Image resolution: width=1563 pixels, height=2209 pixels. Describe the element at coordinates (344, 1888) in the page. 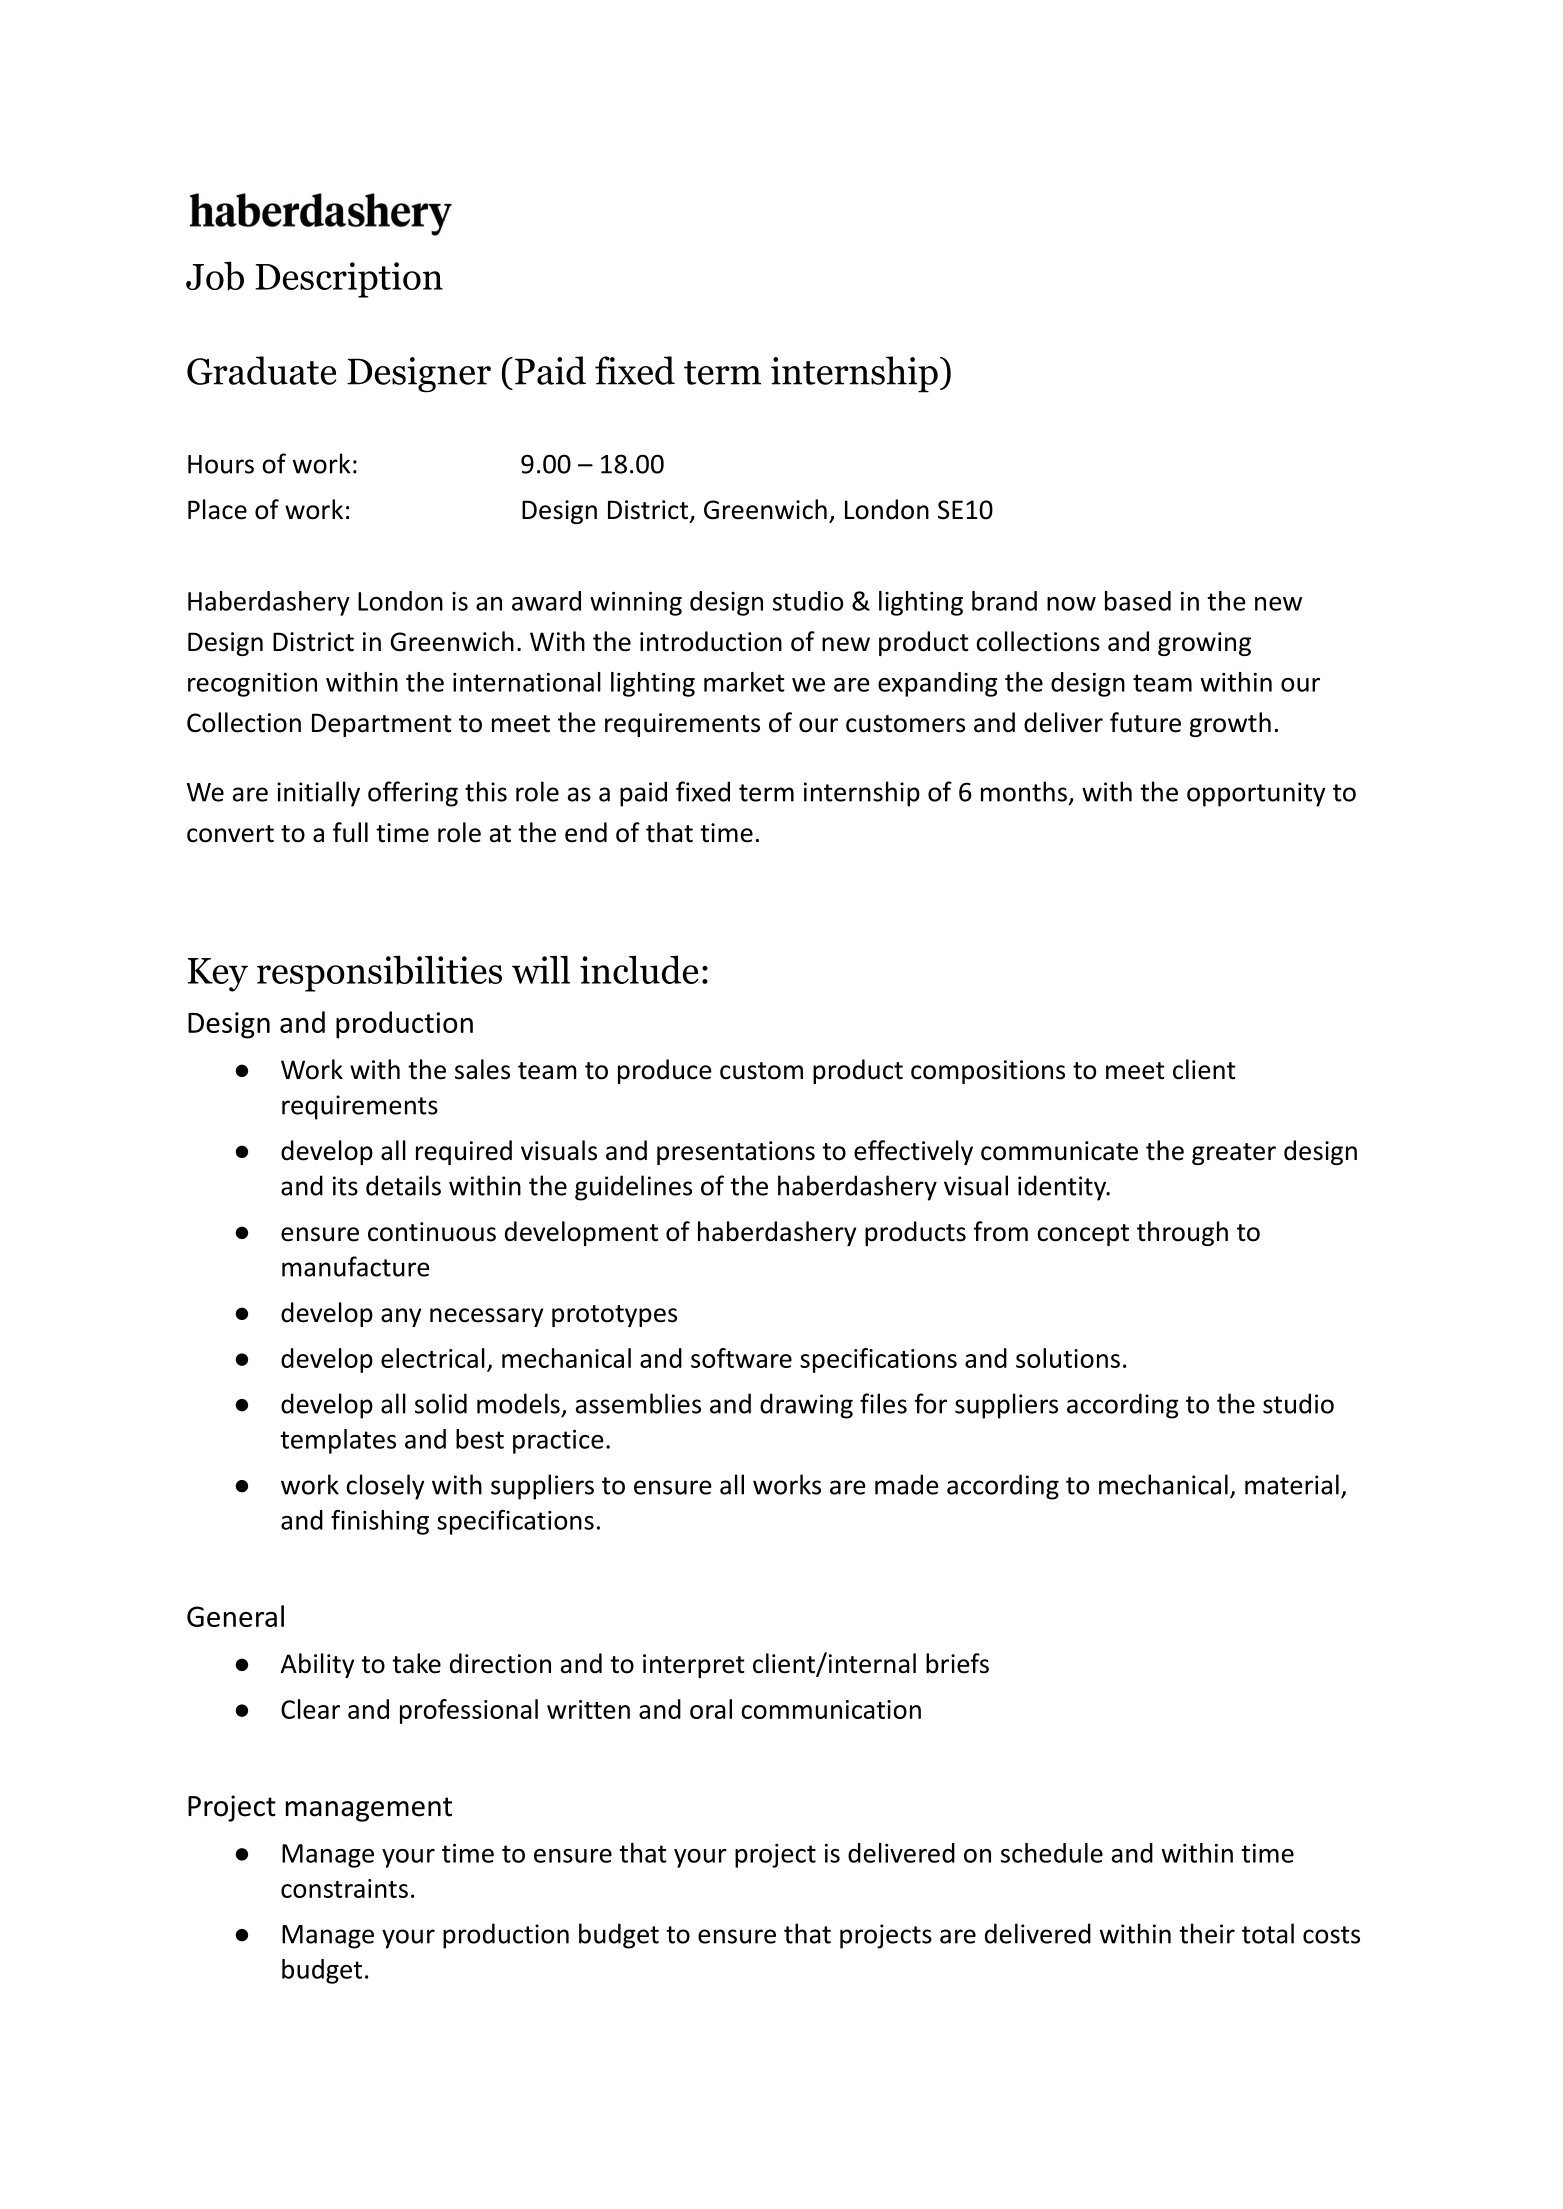

I see `constraints` at that location.
